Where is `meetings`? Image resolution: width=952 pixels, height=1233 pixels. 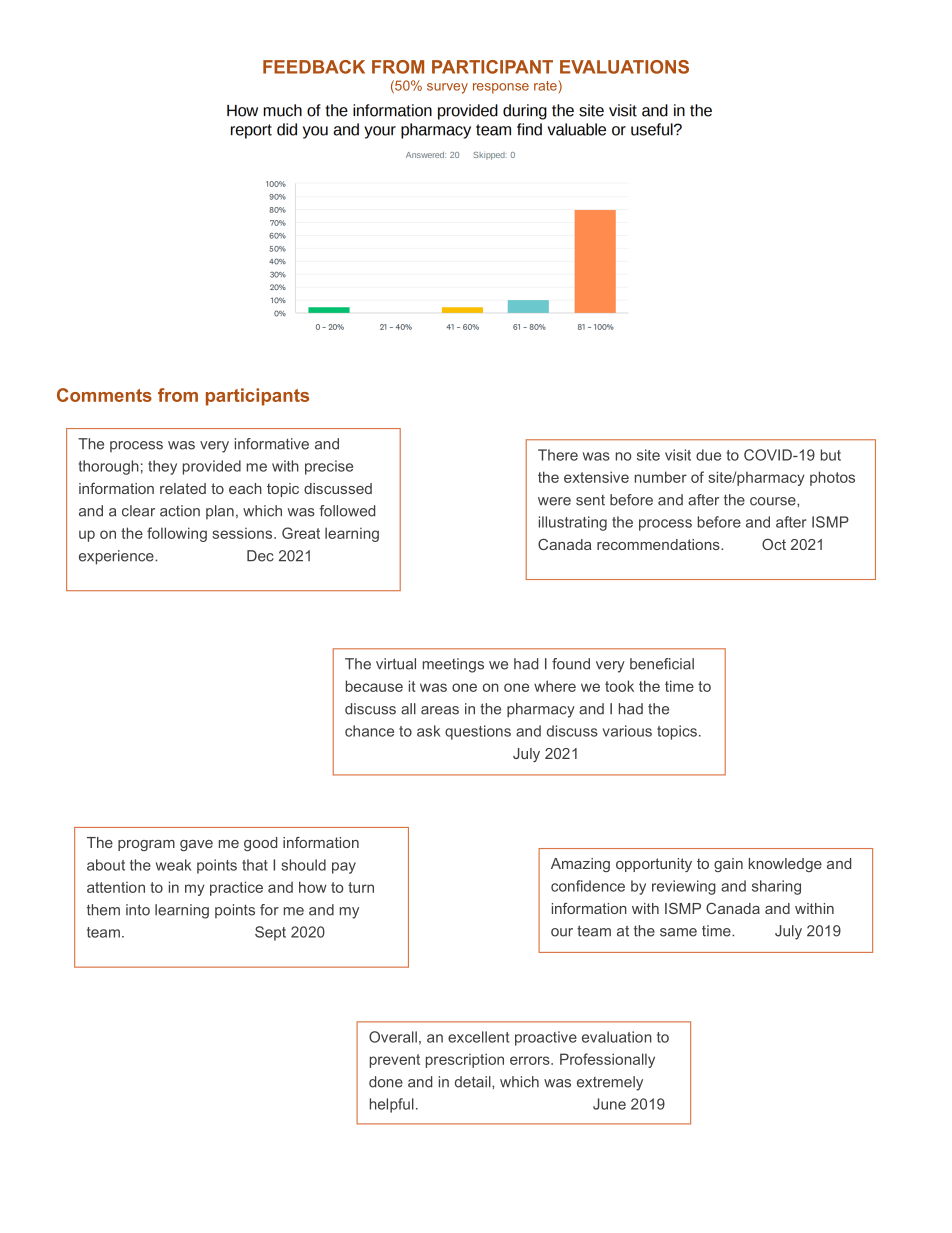
meetings is located at coordinates (453, 665).
